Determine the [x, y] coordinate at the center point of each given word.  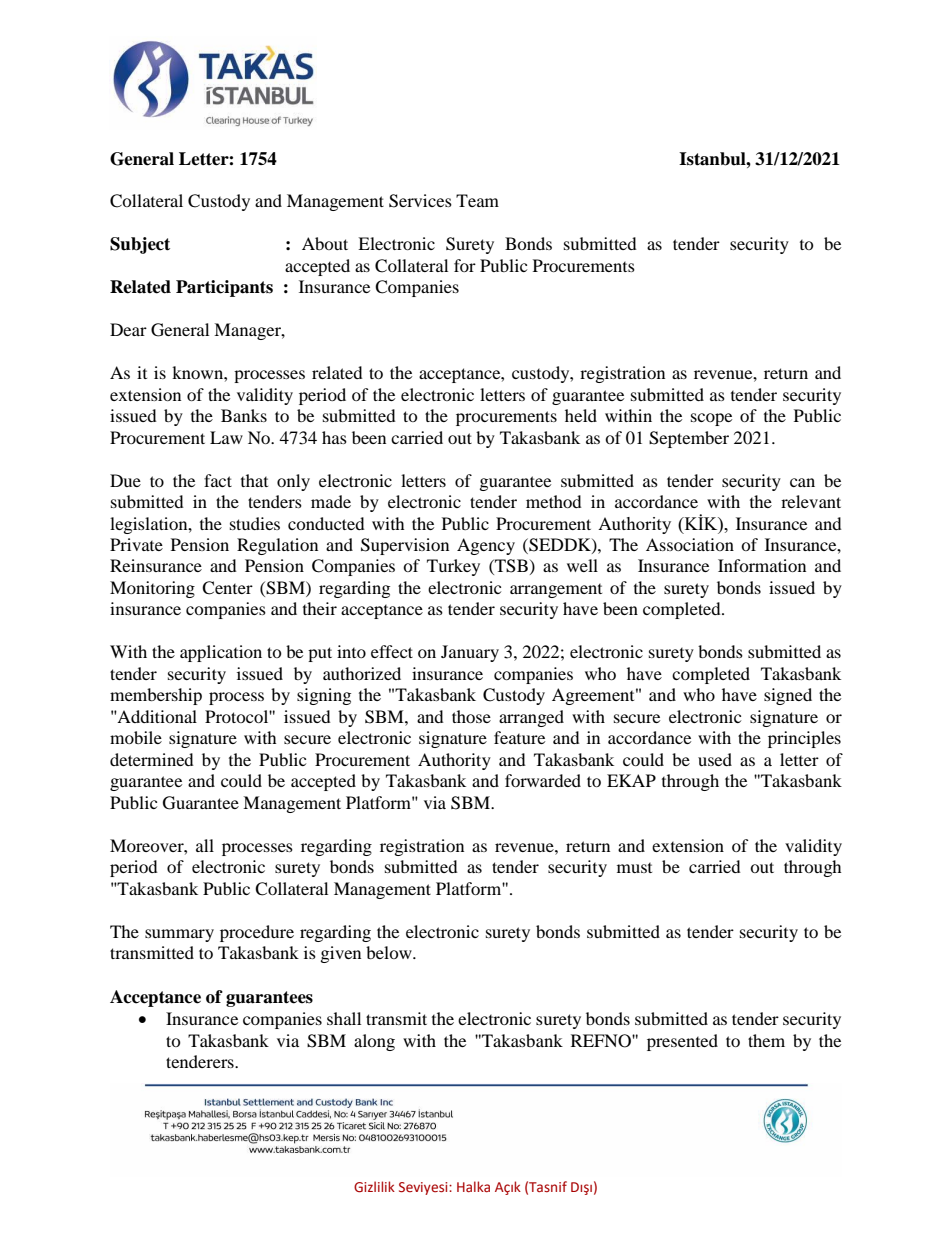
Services [420, 201]
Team [477, 200]
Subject [140, 245]
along [374, 1042]
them [766, 1040]
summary [179, 935]
